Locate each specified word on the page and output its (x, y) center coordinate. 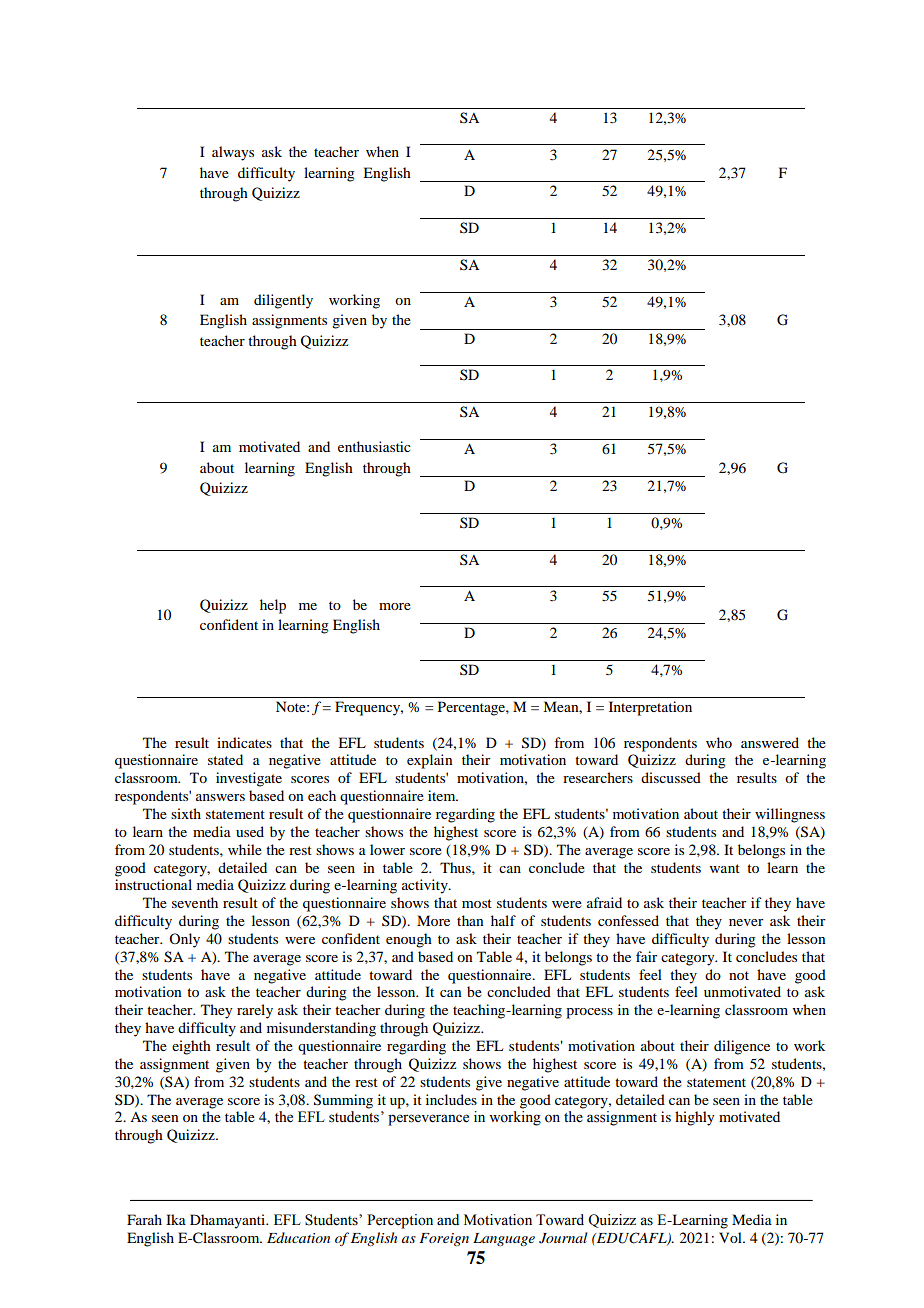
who (719, 742)
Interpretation (650, 708)
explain (430, 761)
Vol (731, 1237)
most (477, 903)
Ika (176, 1219)
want (725, 868)
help (273, 606)
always (233, 153)
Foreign (444, 1239)
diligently (283, 301)
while (245, 849)
